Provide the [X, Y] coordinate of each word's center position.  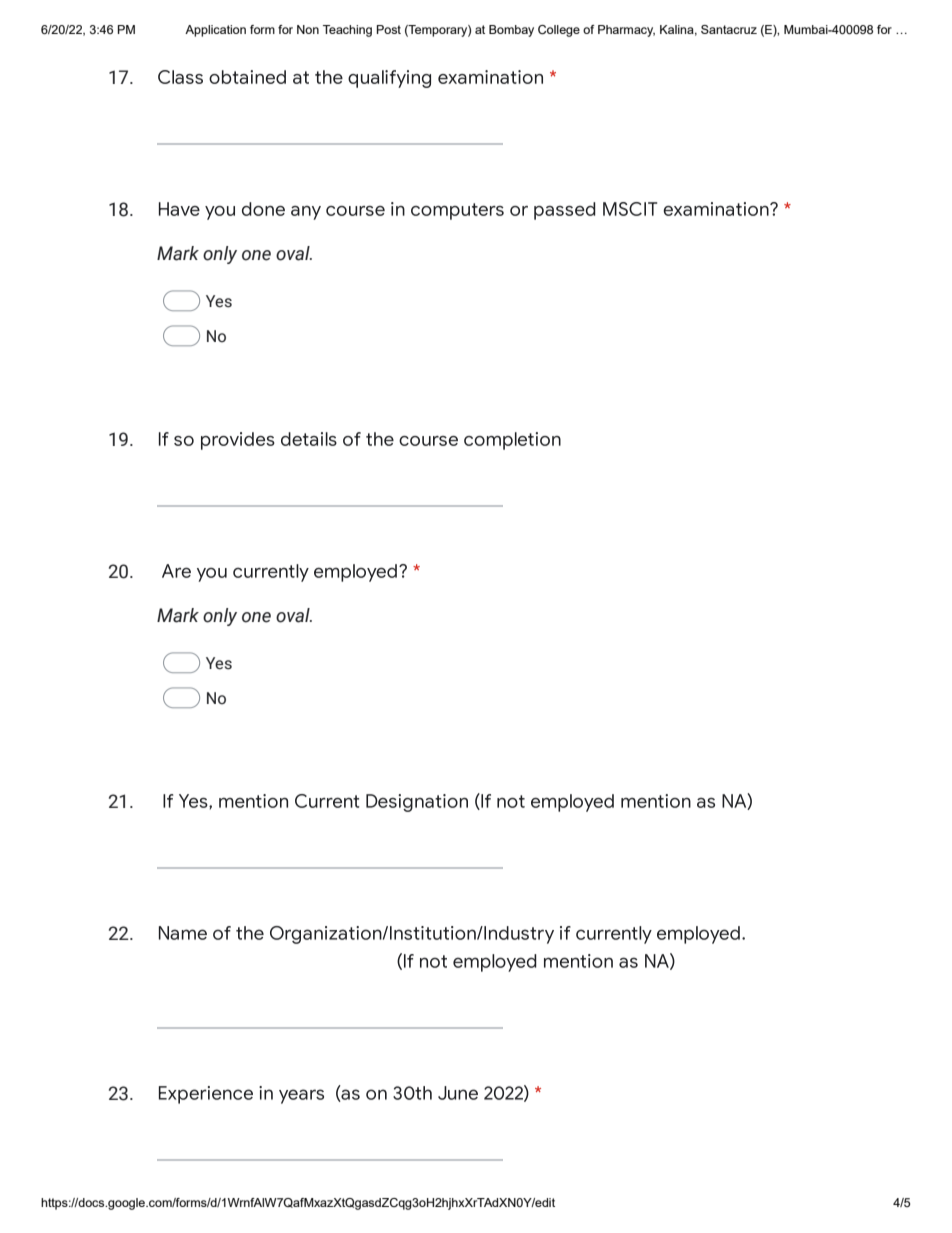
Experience [206, 1095]
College [559, 31]
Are [176, 571]
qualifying [389, 79]
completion [512, 441]
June [458, 1093]
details [309, 439]
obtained [247, 77]
